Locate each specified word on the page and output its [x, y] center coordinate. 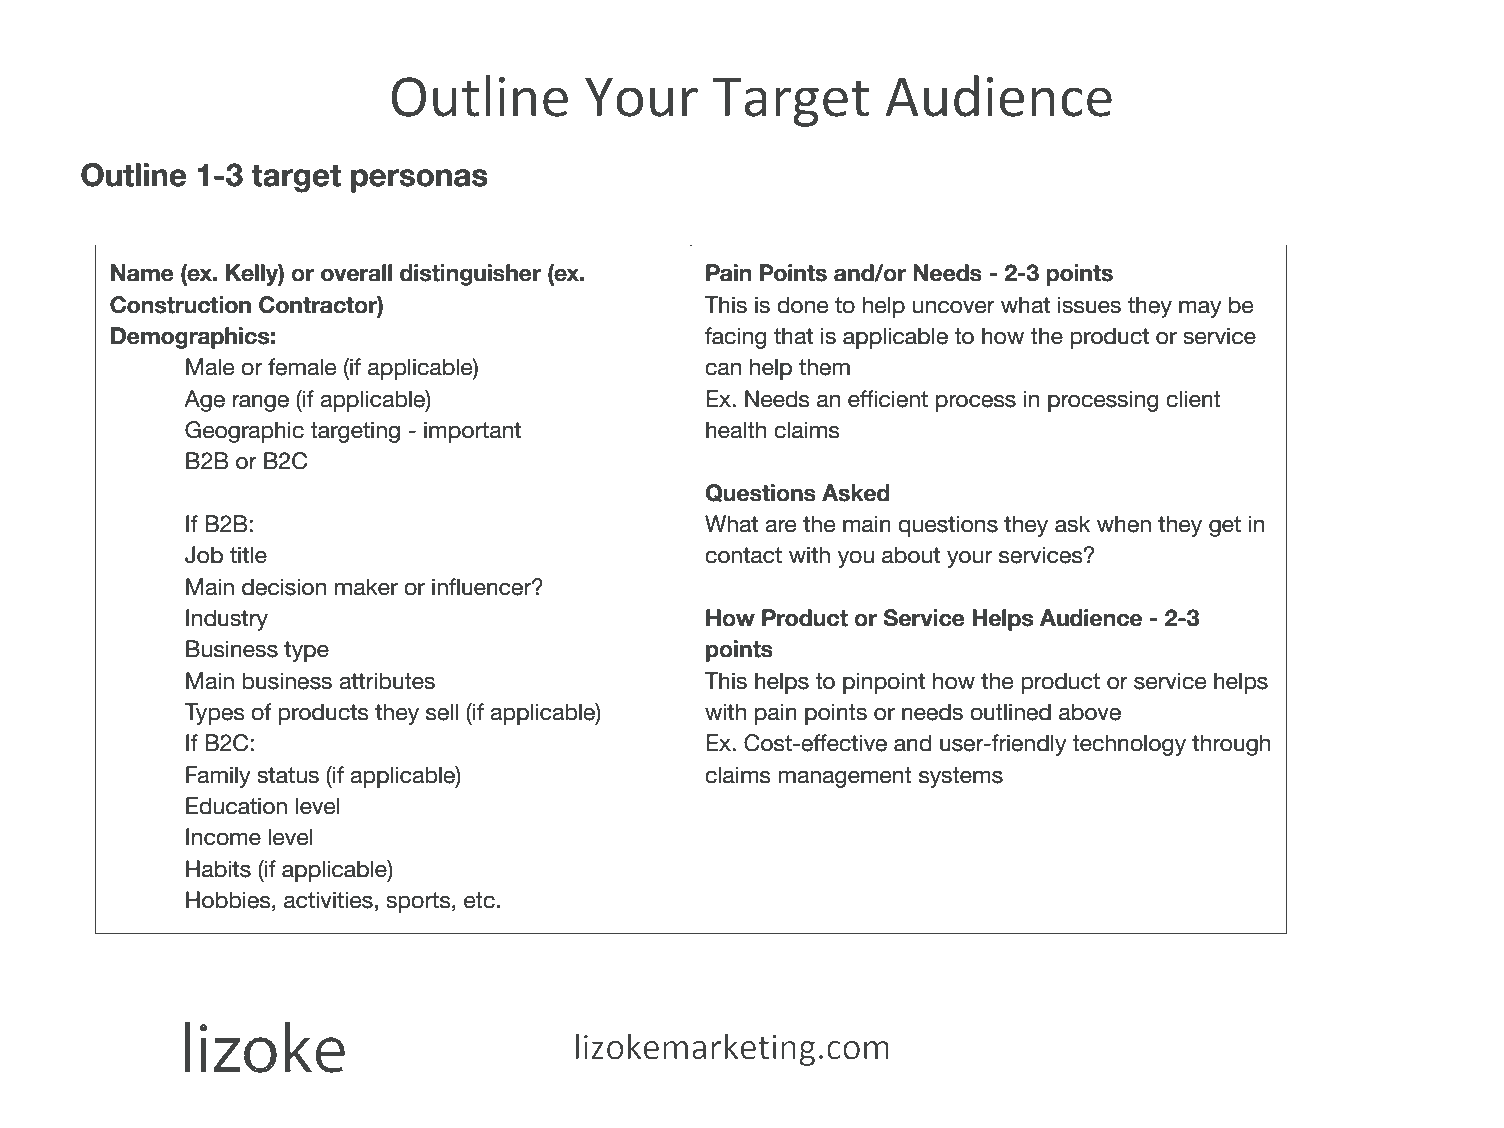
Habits [218, 869]
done [803, 305]
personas [419, 181]
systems [961, 777]
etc [479, 900]
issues [1089, 305]
